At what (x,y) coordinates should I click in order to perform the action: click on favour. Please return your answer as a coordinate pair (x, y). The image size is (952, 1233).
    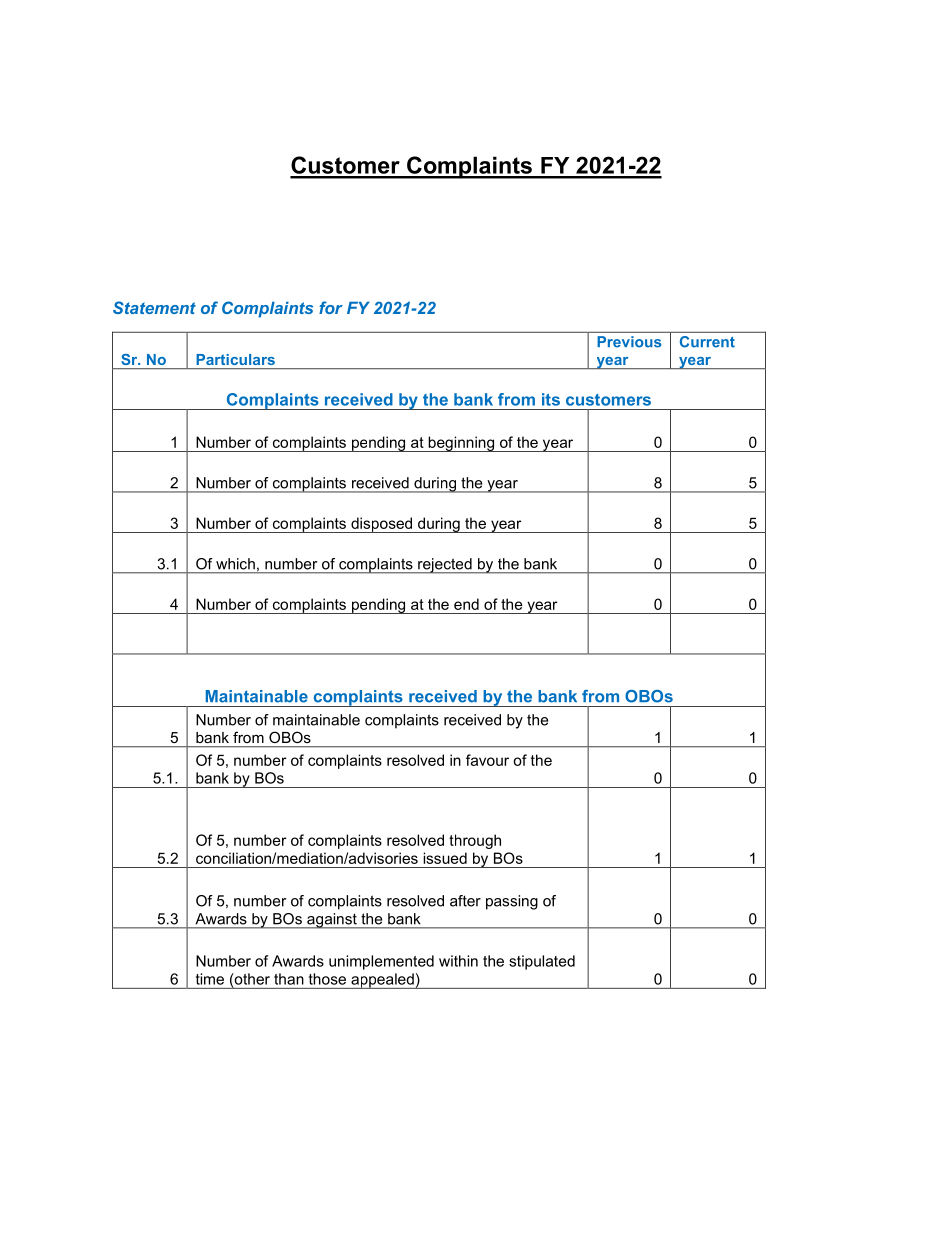
    Looking at the image, I should click on (487, 760).
